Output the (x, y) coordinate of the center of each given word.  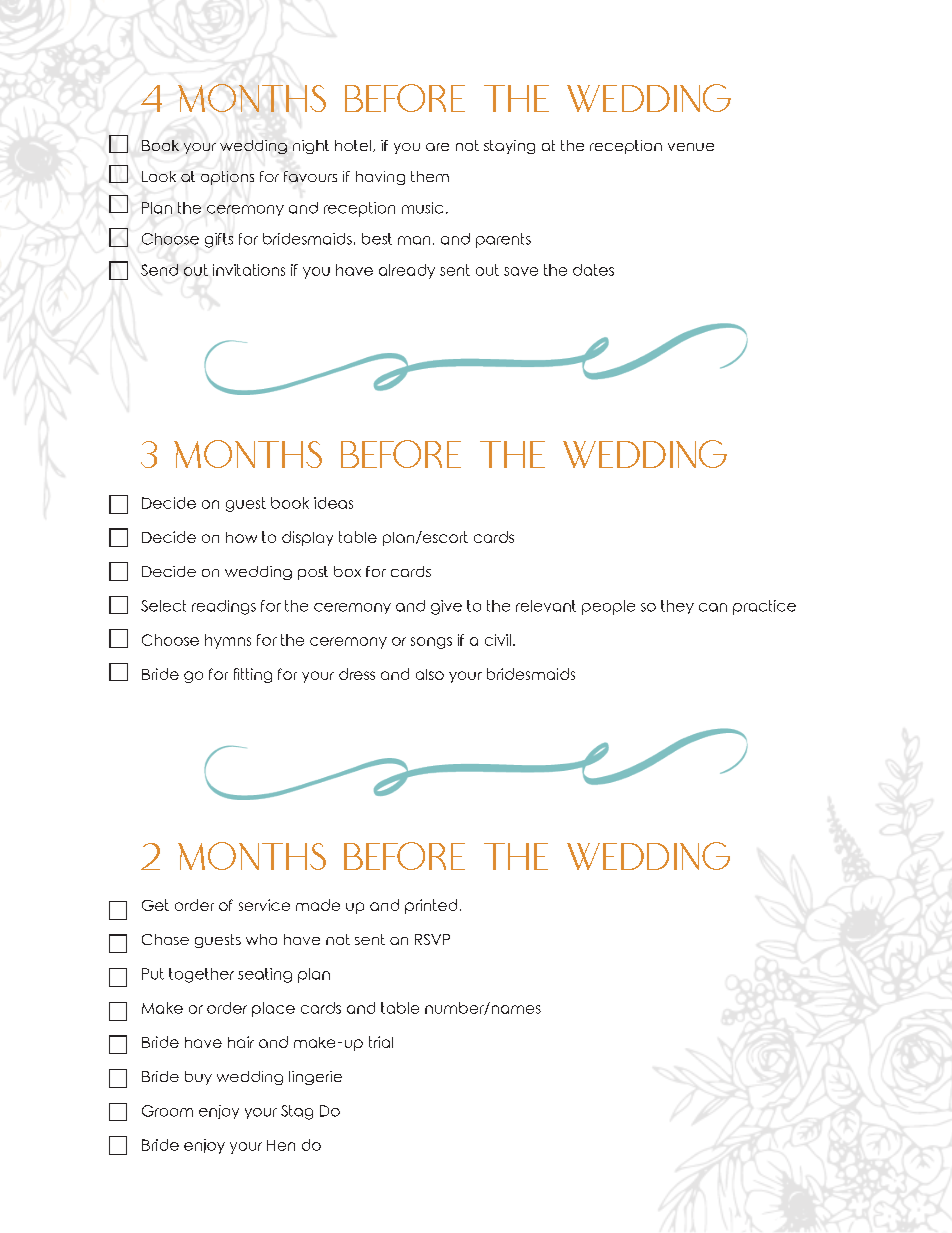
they (677, 607)
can (713, 607)
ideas (333, 503)
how (241, 537)
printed (431, 906)
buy (198, 1078)
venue (691, 147)
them (430, 176)
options (227, 178)
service (264, 905)
